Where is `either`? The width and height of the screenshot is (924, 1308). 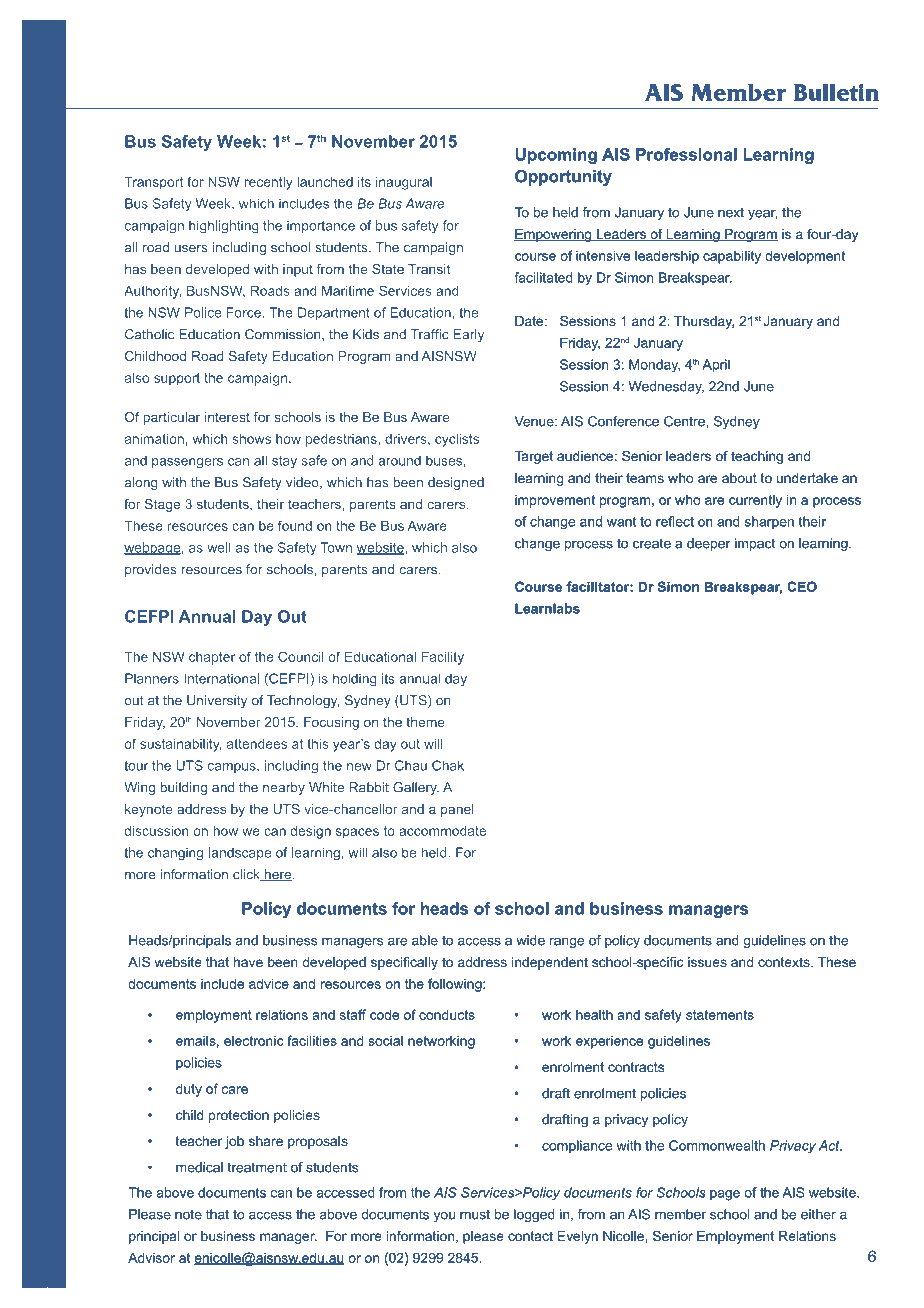
either is located at coordinates (818, 1214).
